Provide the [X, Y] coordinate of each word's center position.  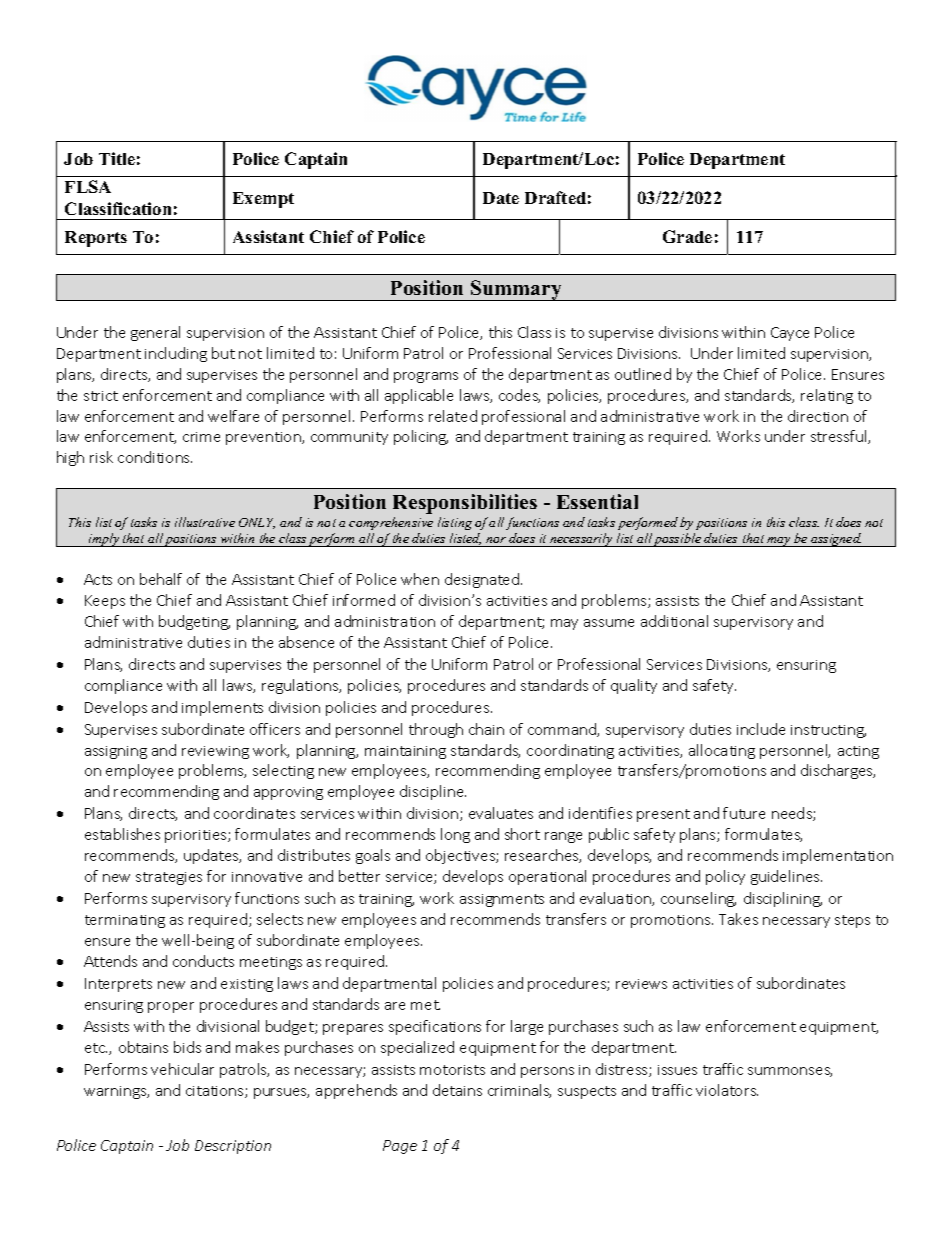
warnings [116, 1092]
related [453, 416]
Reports [96, 239]
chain [486, 729]
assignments [502, 900]
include [761, 729]
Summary [516, 290]
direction [818, 416]
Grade [687, 236]
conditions [155, 457]
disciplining [783, 899]
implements [222, 708]
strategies [169, 878]
